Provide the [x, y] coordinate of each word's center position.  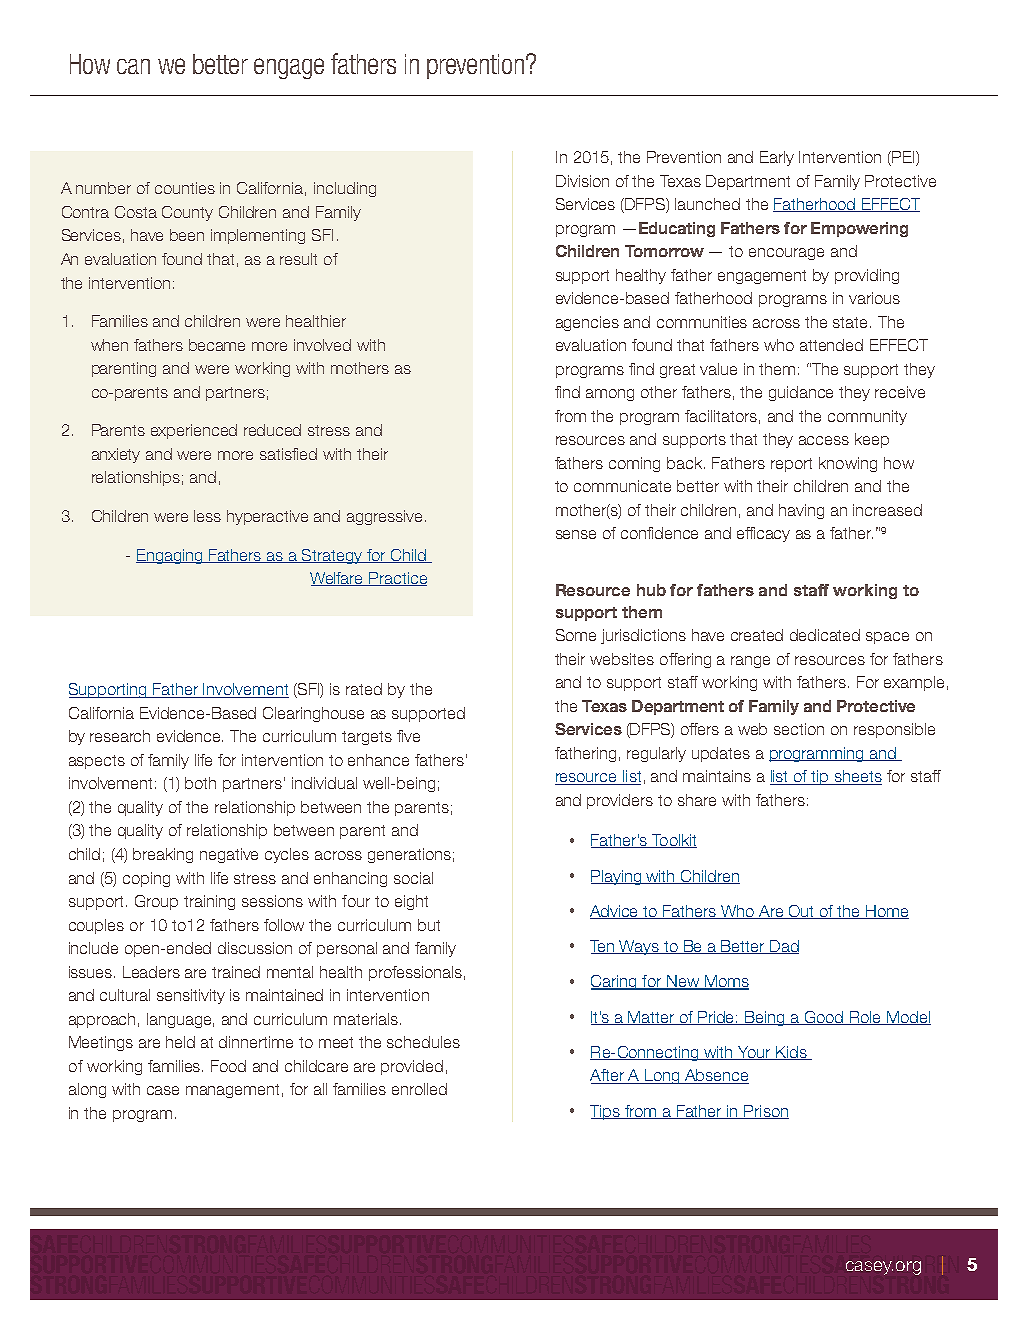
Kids [791, 1053]
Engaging [170, 556]
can [133, 66]
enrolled [419, 1089]
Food [228, 1066]
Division [582, 181]
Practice [397, 579]
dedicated [825, 635]
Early [777, 158]
